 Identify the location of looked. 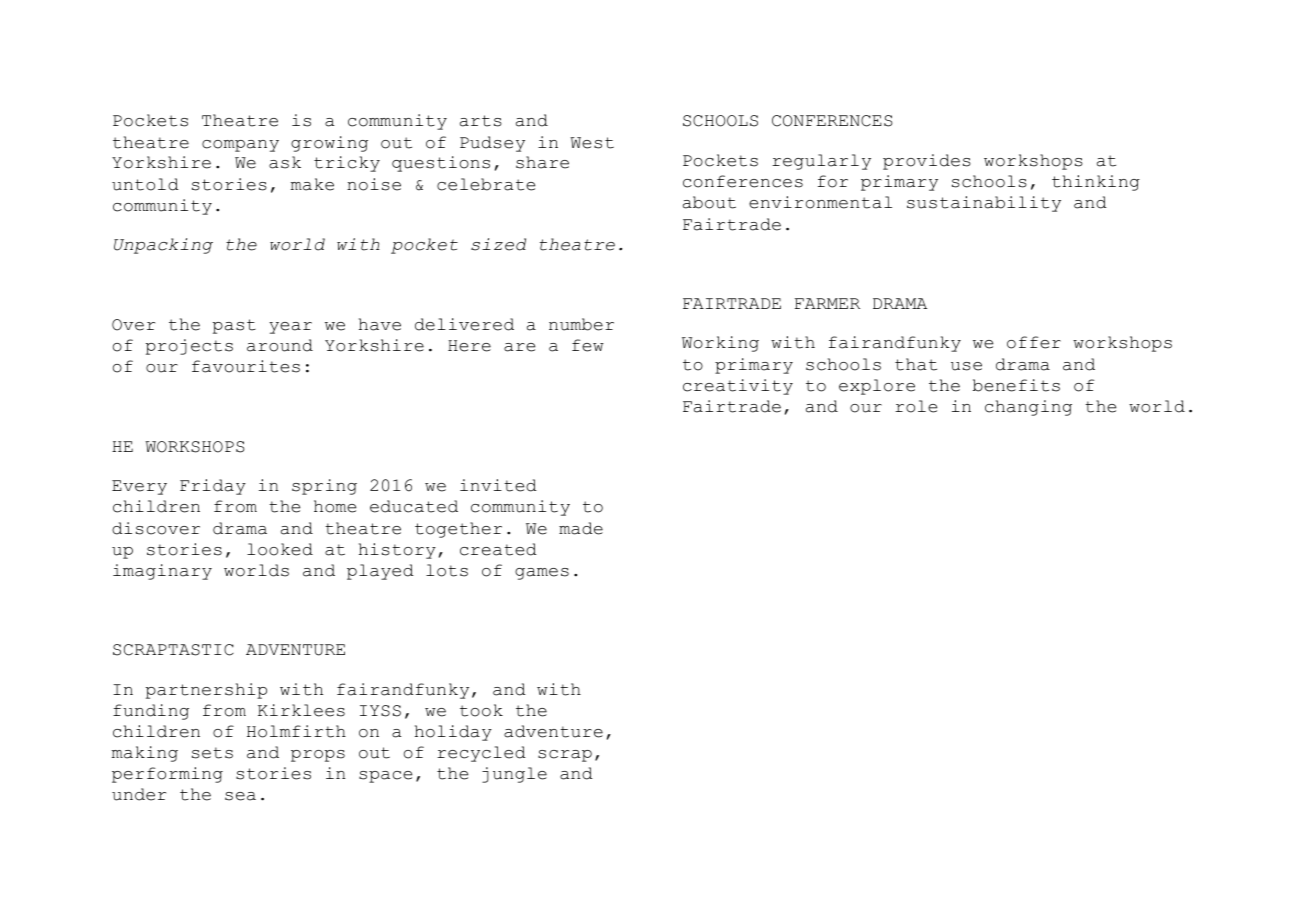
(280, 549).
